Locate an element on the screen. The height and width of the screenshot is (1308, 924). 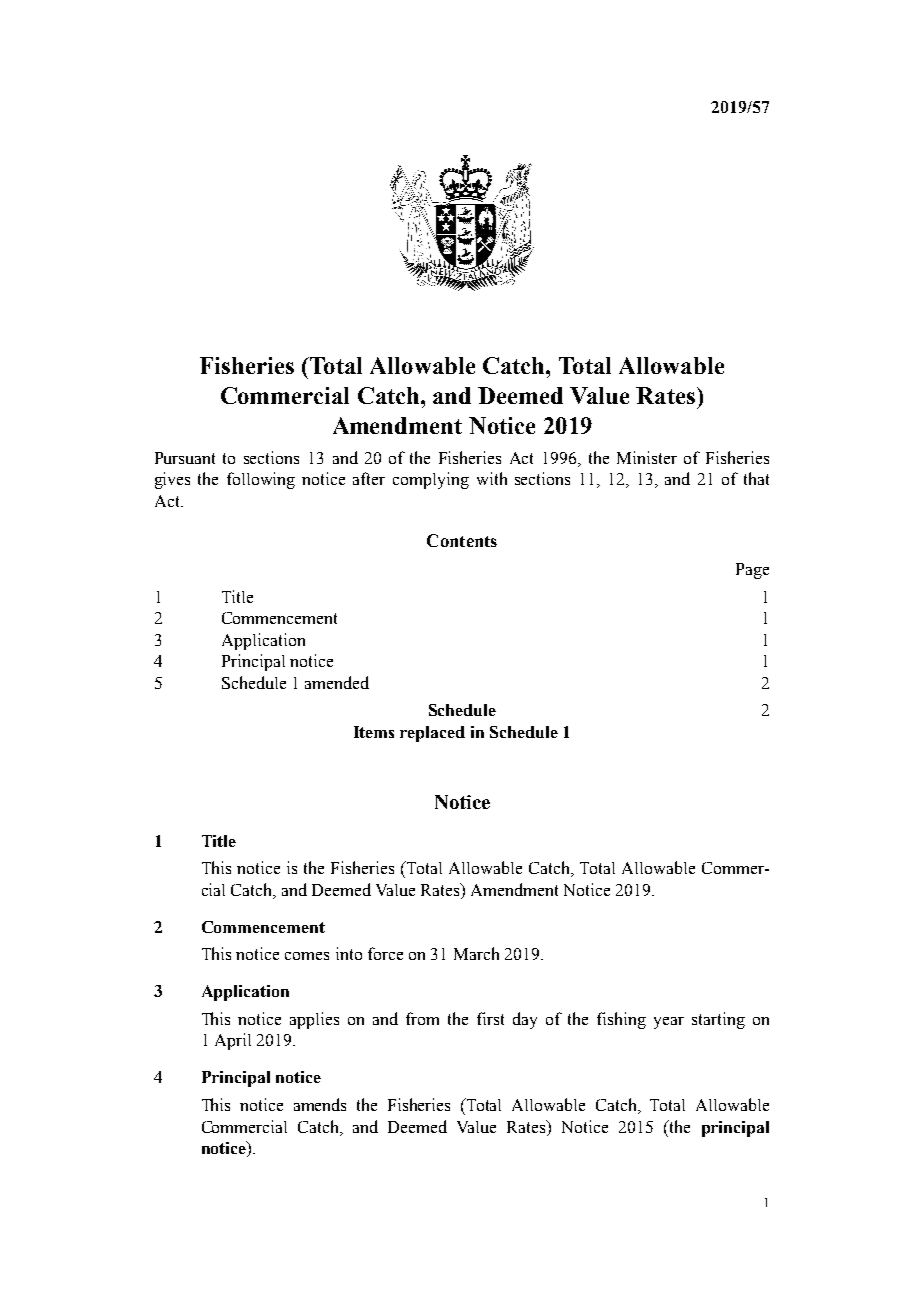
March is located at coordinates (476, 953).
